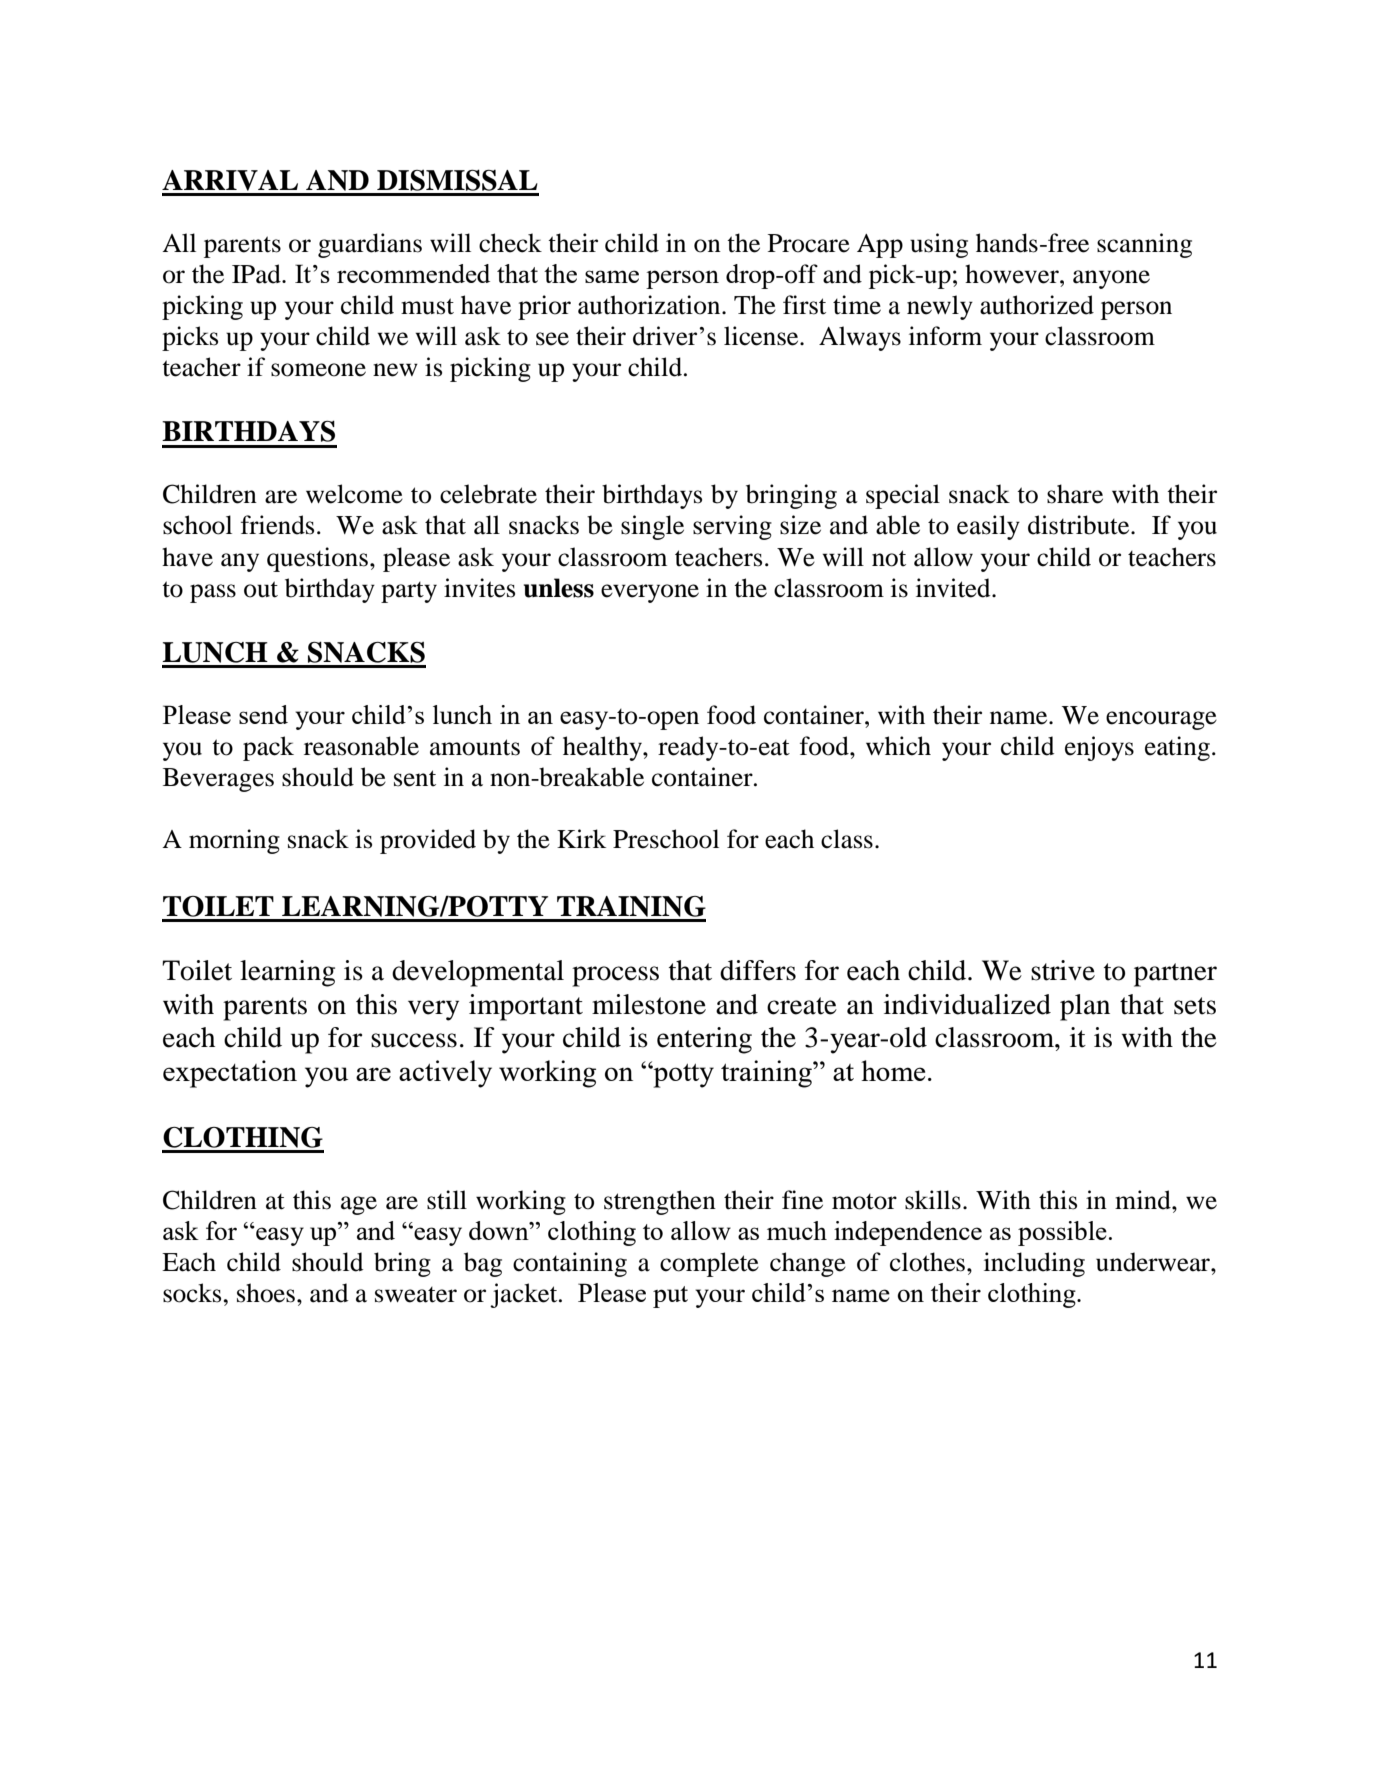  Describe the element at coordinates (559, 588) in the document. I see `unless` at that location.
